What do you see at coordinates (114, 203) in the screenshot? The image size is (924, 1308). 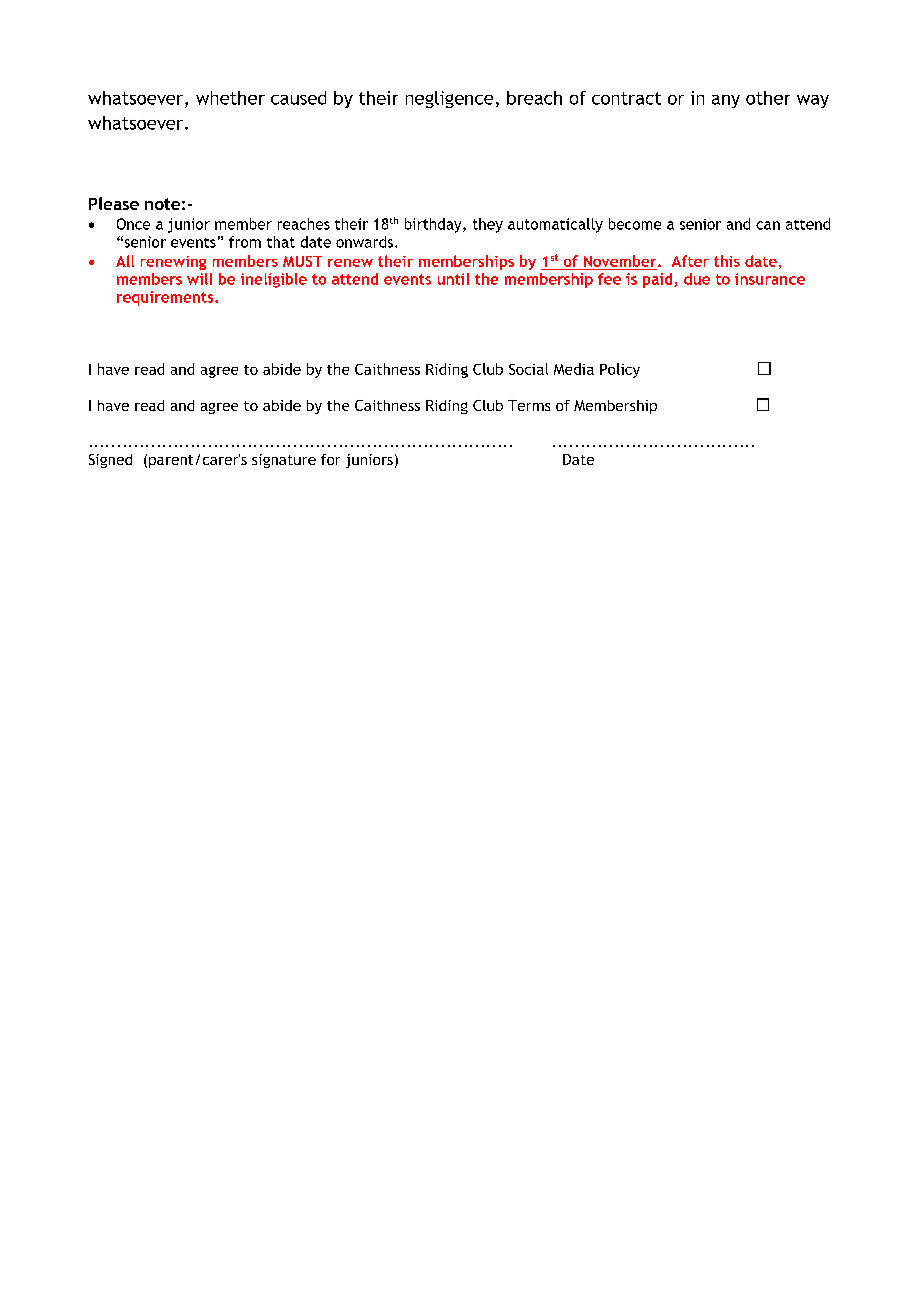 I see `Please` at bounding box center [114, 203].
